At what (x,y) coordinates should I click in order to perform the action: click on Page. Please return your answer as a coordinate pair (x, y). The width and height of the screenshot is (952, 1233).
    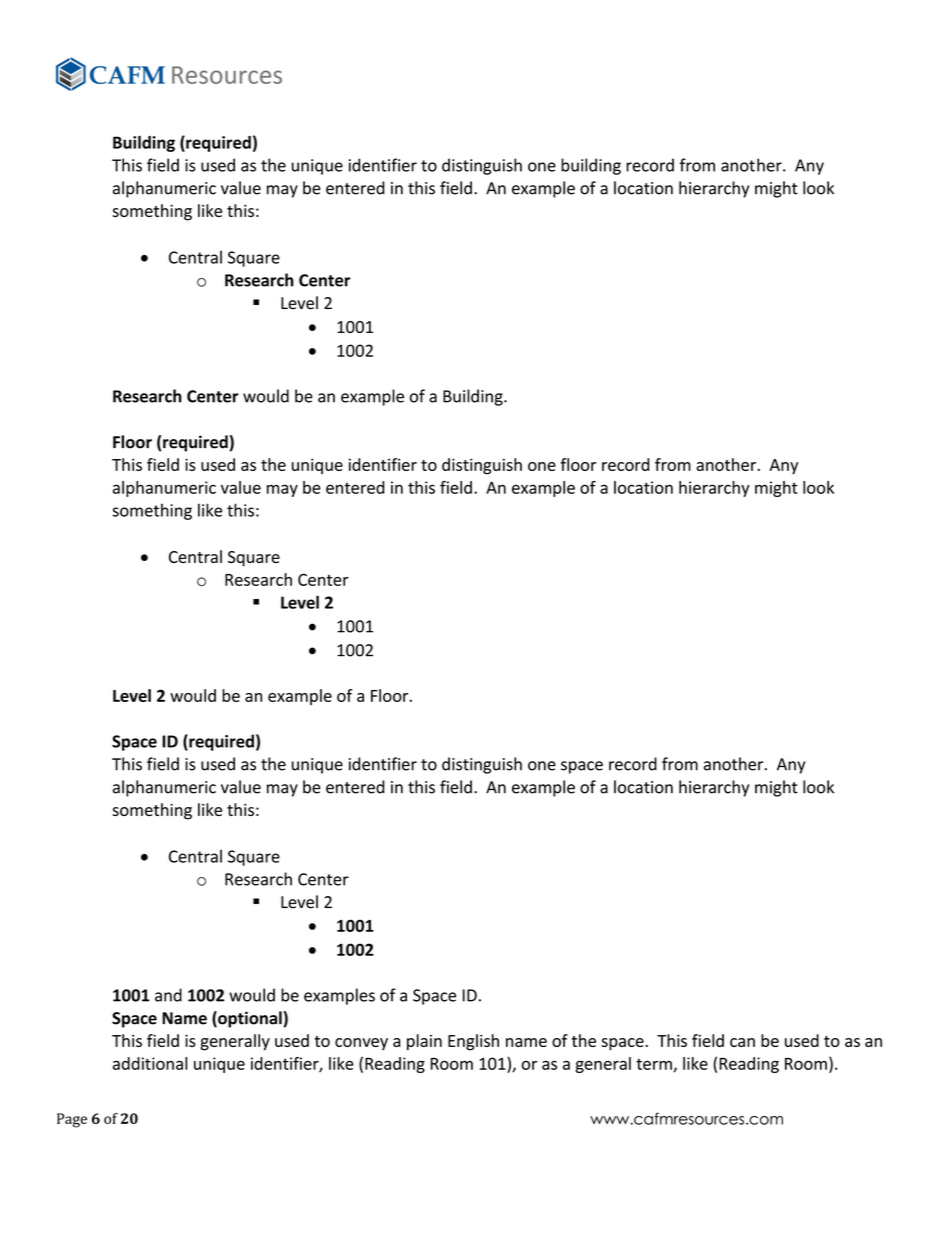
    Looking at the image, I should click on (72, 1120).
